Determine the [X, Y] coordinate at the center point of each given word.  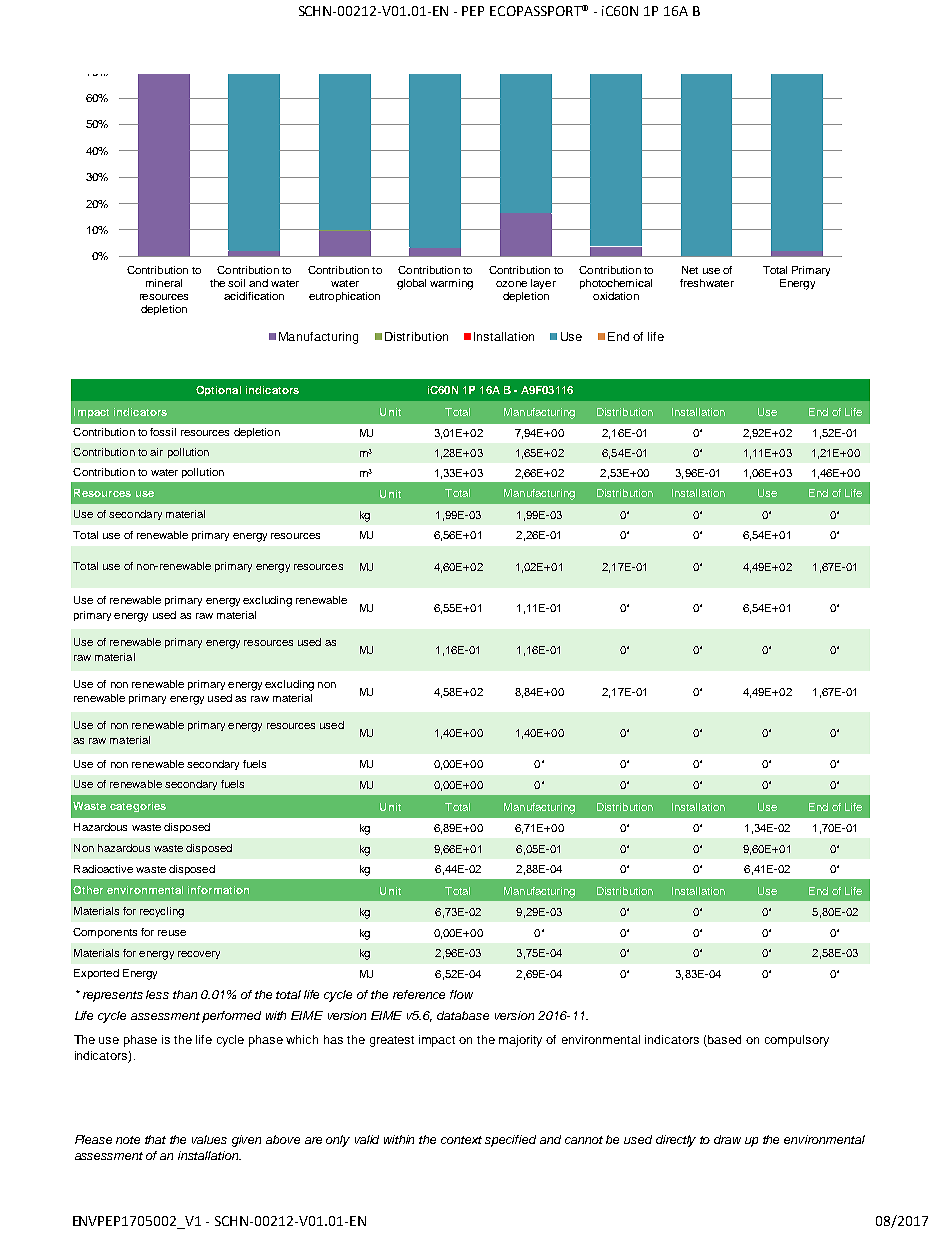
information [218, 890]
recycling [162, 912]
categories [138, 807]
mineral [164, 283]
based [724, 1039]
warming [451, 284]
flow [461, 994]
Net [690, 270]
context [461, 1140]
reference [419, 994]
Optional [218, 391]
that [155, 1139]
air [156, 452]
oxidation [616, 296]
